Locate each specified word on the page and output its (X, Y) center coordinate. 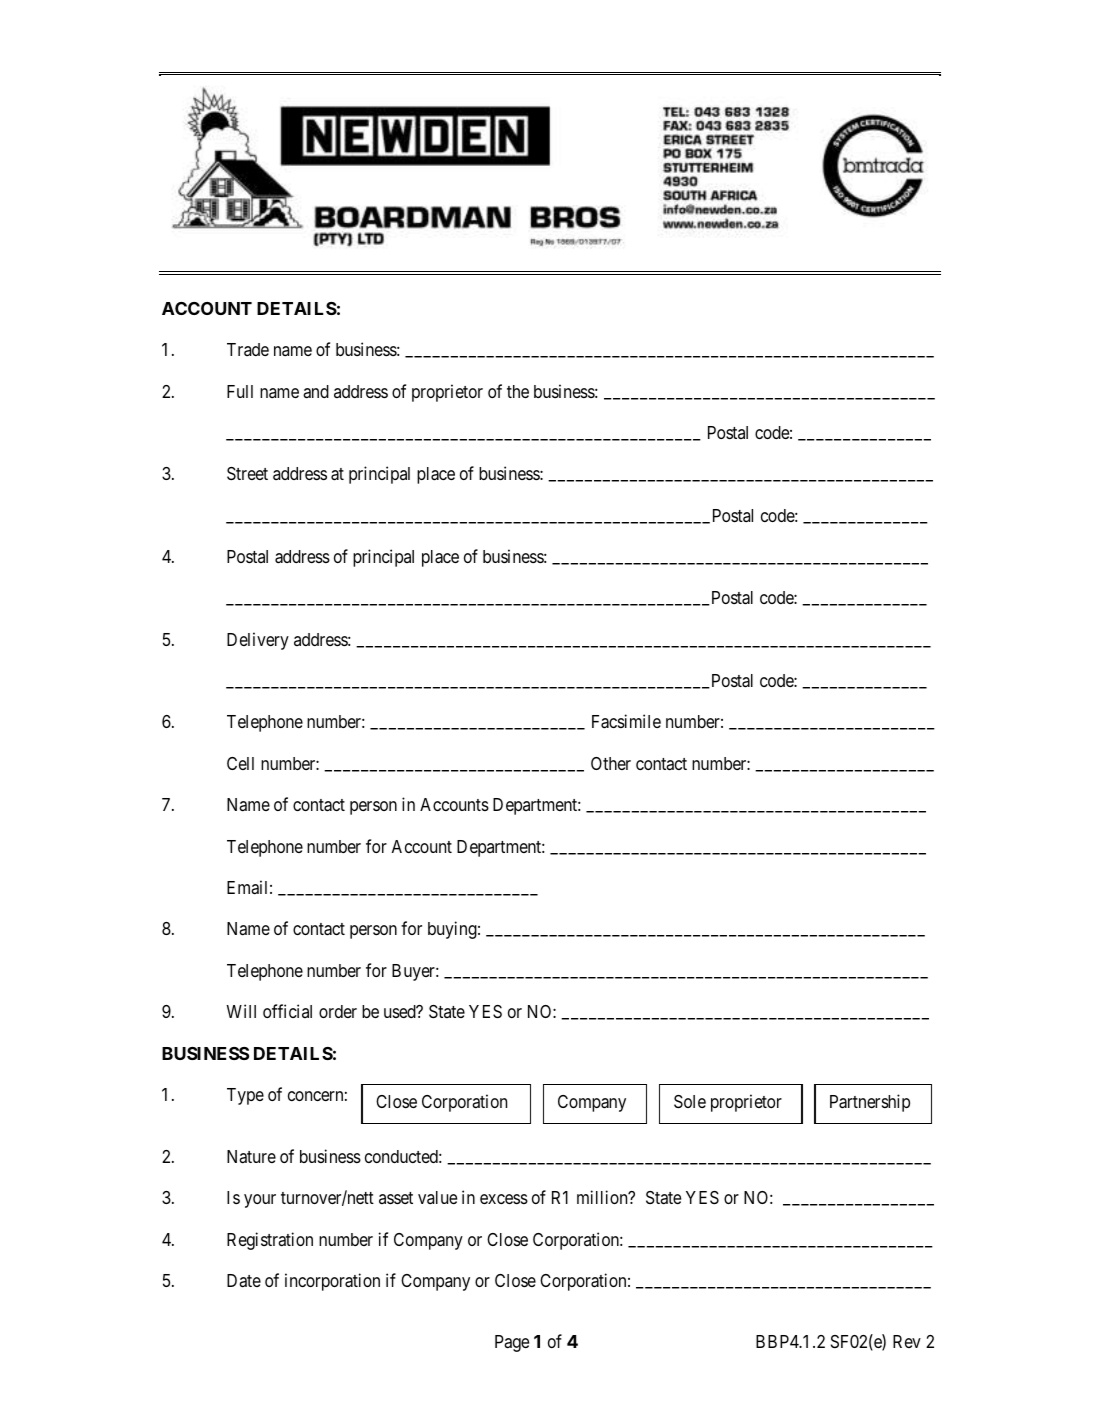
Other (611, 763)
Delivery (258, 641)
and (316, 391)
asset (396, 1198)
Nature (251, 1156)
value (437, 1197)
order (338, 1011)
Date (244, 1280)
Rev (907, 1341)
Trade (248, 349)
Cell (240, 763)
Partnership (870, 1103)
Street (247, 474)
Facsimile (626, 721)
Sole (690, 1102)
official (287, 1011)
